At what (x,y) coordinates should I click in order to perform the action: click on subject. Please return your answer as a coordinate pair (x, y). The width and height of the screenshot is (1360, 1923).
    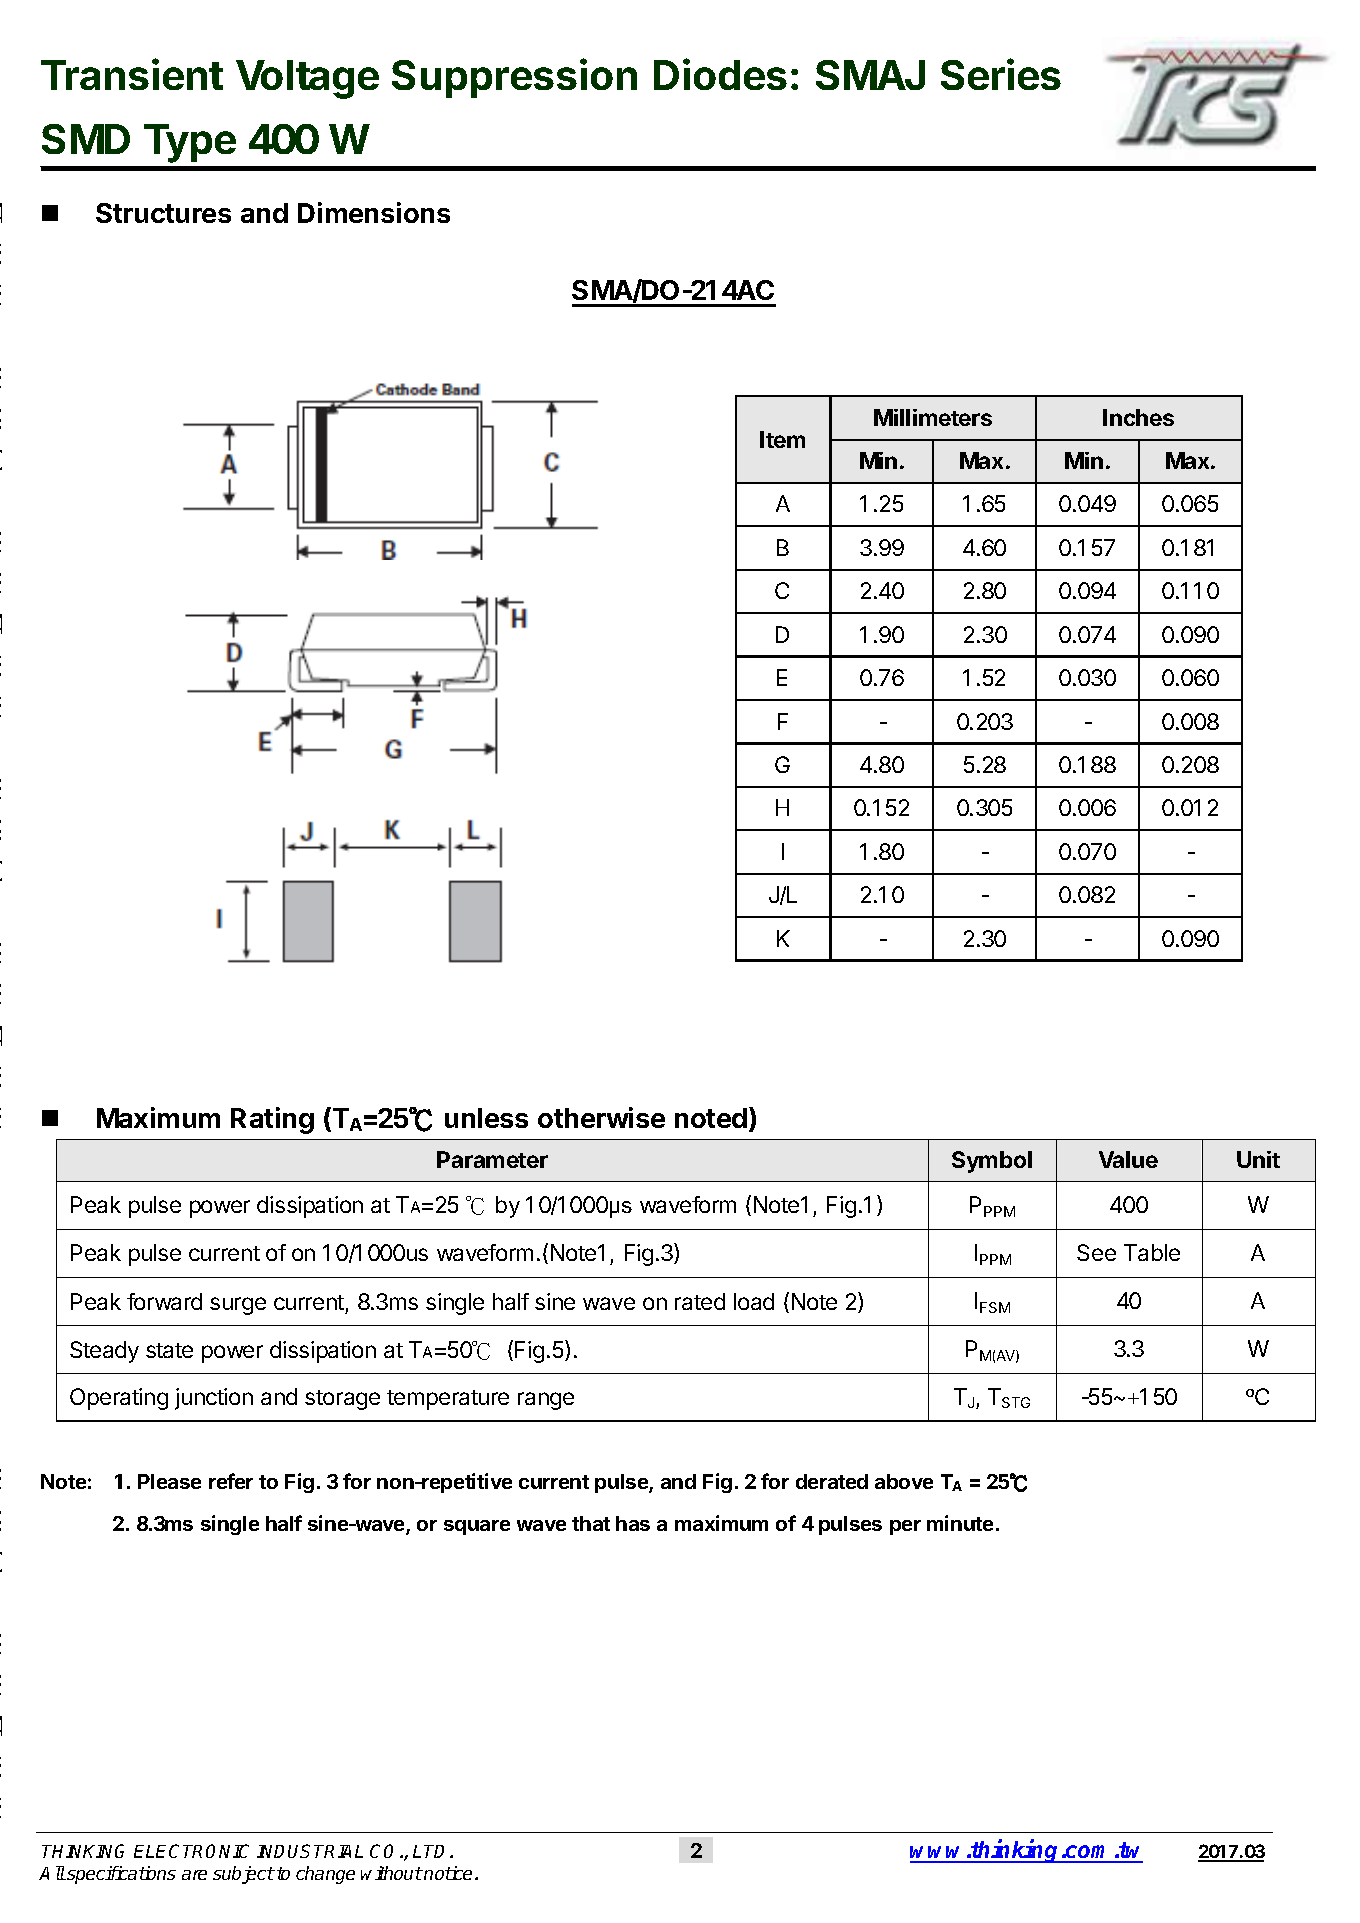
    Looking at the image, I should click on (244, 1875).
